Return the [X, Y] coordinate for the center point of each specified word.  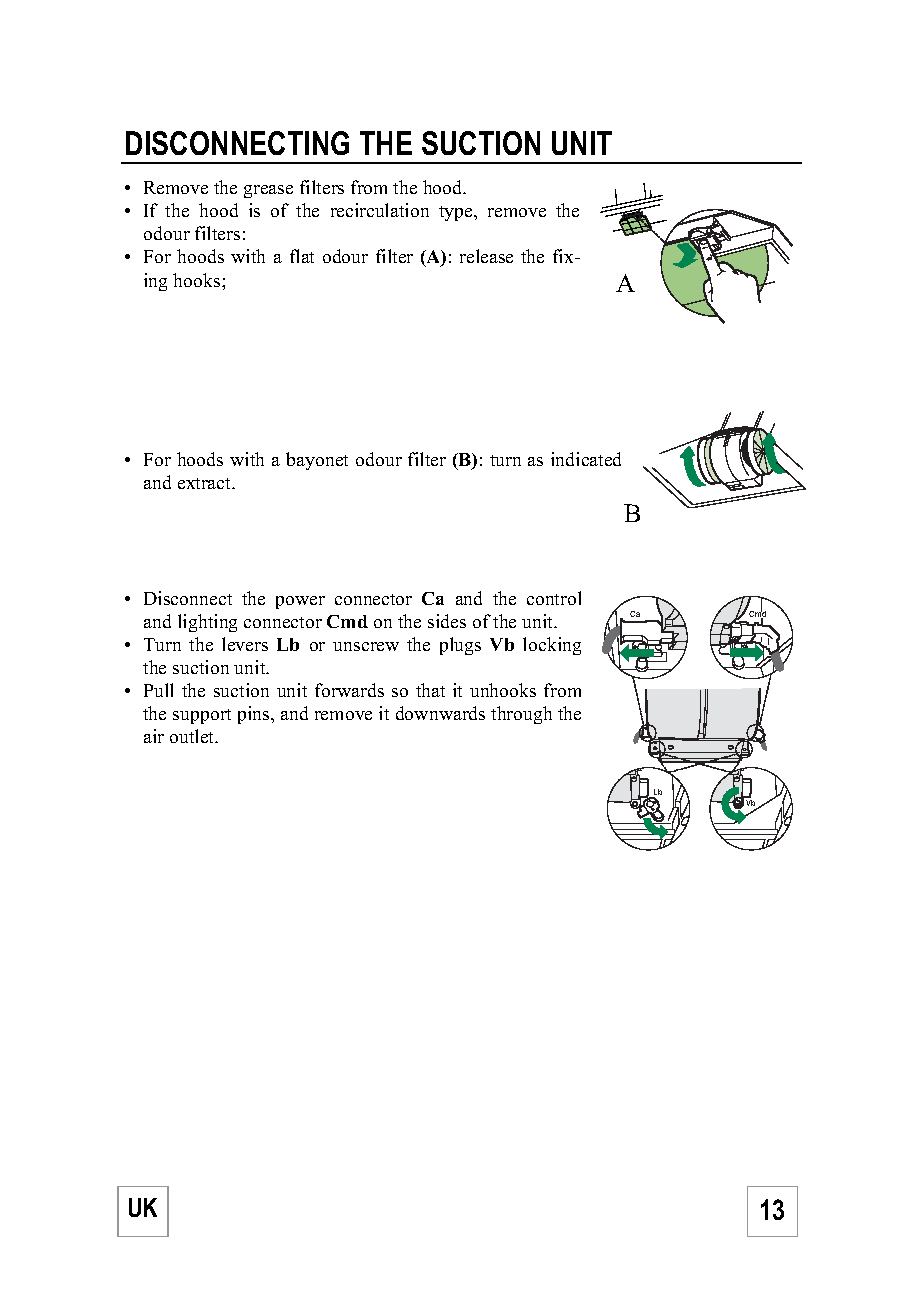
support [202, 716]
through [521, 715]
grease [268, 191]
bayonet [317, 461]
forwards [349, 690]
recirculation [380, 210]
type [457, 213]
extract [205, 483]
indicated [586, 459]
